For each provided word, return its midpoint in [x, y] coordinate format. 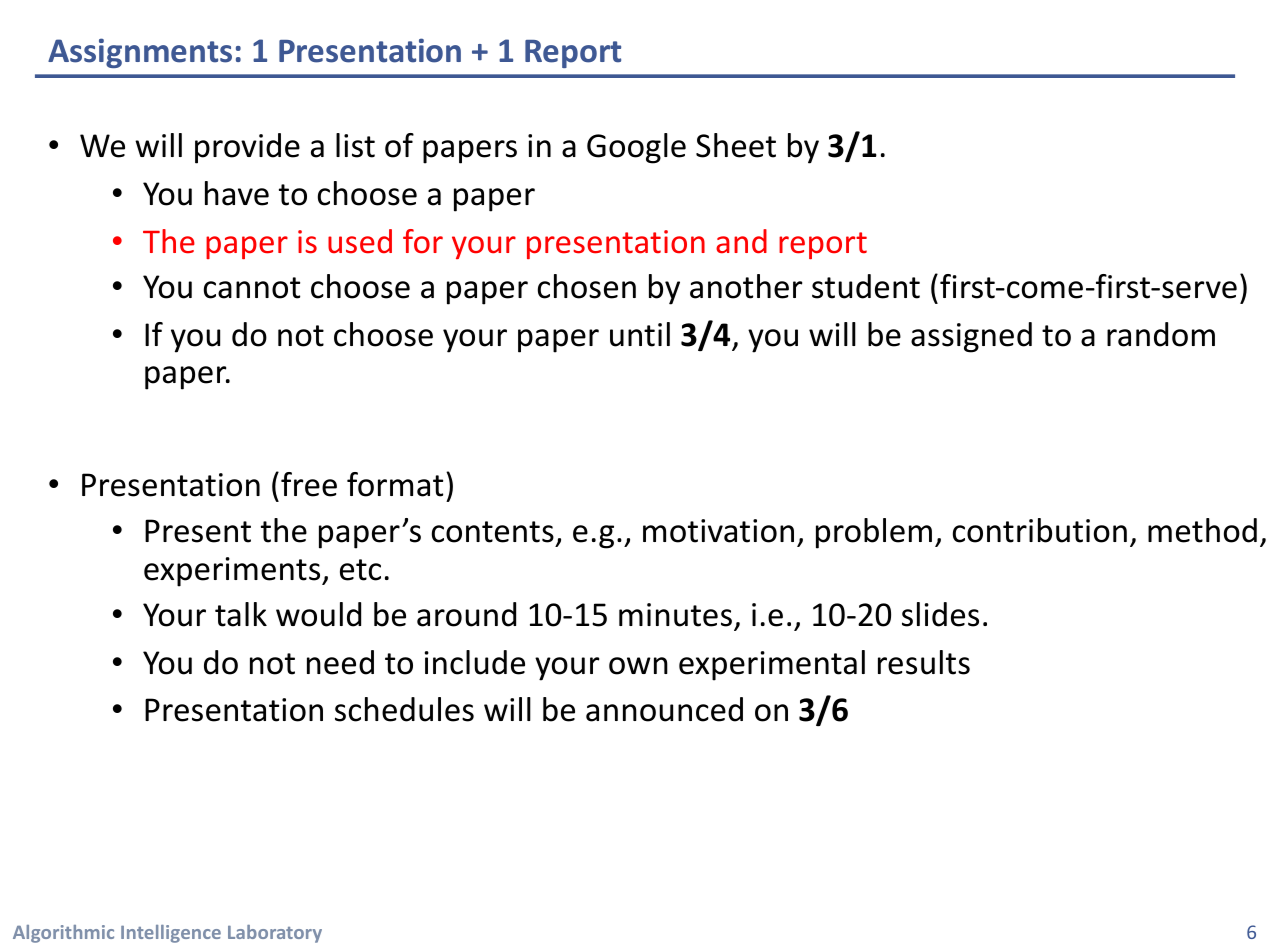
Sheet [736, 145]
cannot [252, 288]
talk [241, 614]
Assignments [140, 53]
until [640, 334]
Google [636, 148]
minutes [675, 615]
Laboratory [275, 934]
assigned [971, 337]
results [924, 662]
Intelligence [171, 934]
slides [940, 614]
